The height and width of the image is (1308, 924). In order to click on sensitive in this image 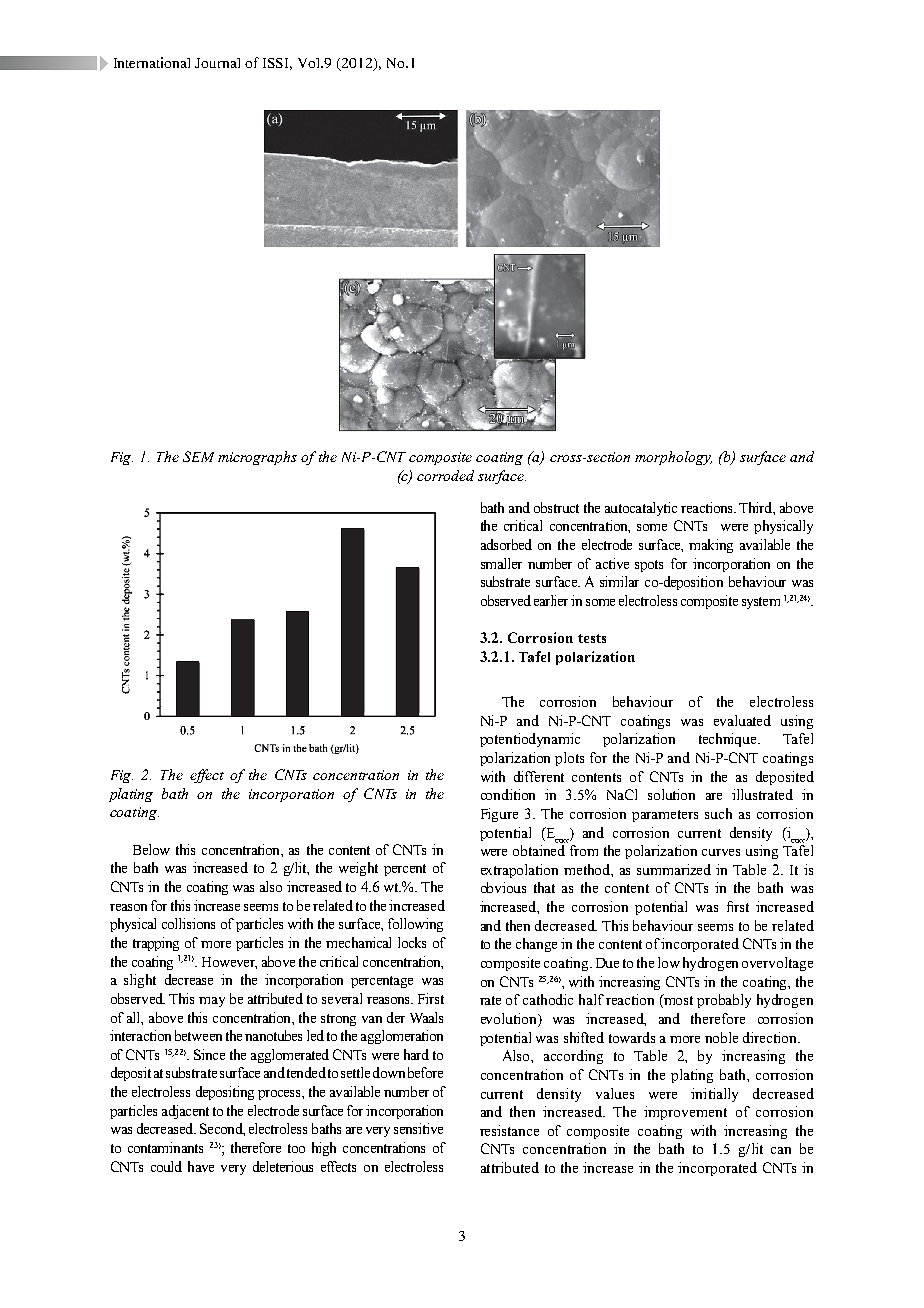, I will do `click(418, 1128)`.
